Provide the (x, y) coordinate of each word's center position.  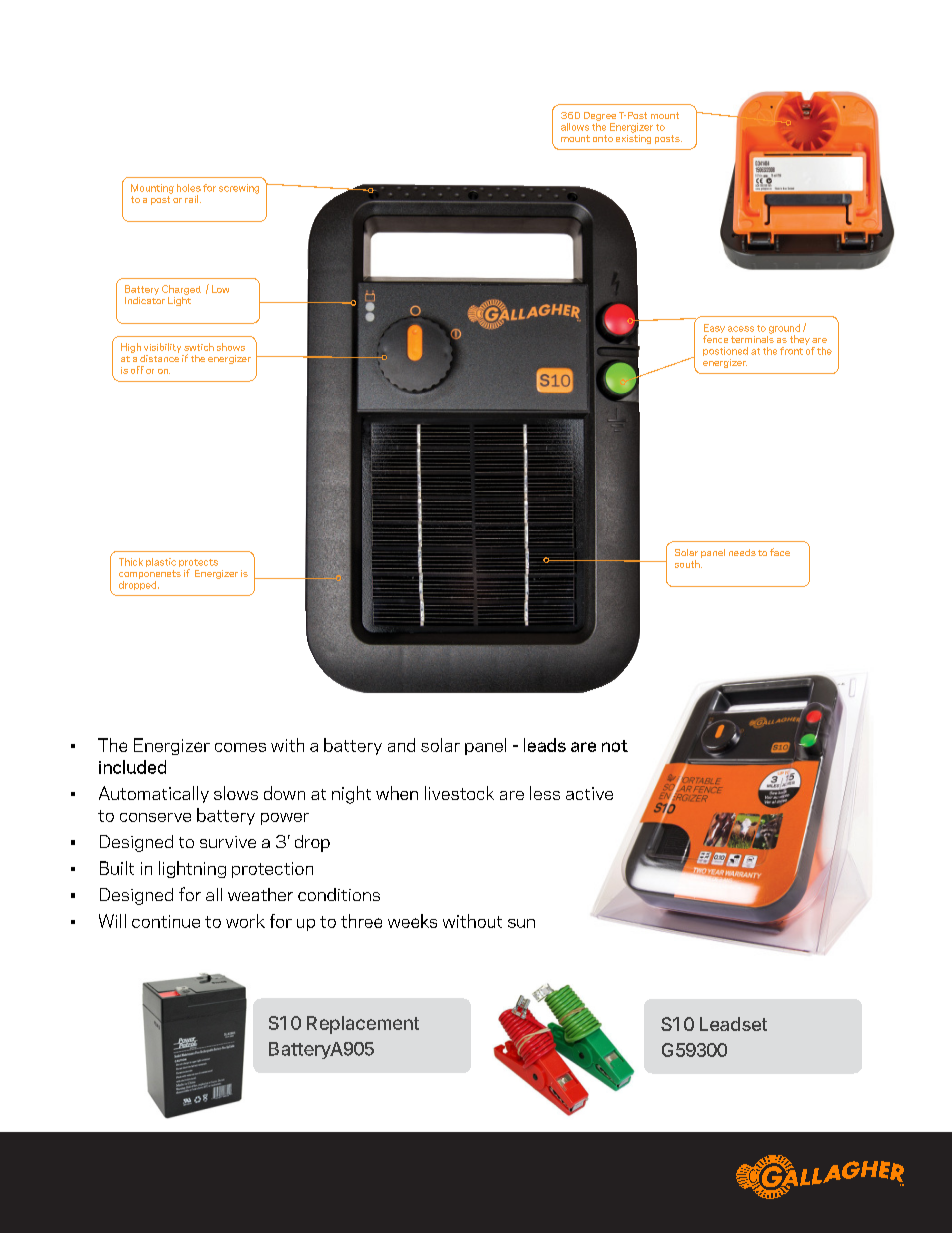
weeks (412, 921)
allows (575, 127)
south (688, 564)
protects (198, 564)
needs (742, 552)
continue (166, 921)
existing (633, 138)
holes (189, 188)
